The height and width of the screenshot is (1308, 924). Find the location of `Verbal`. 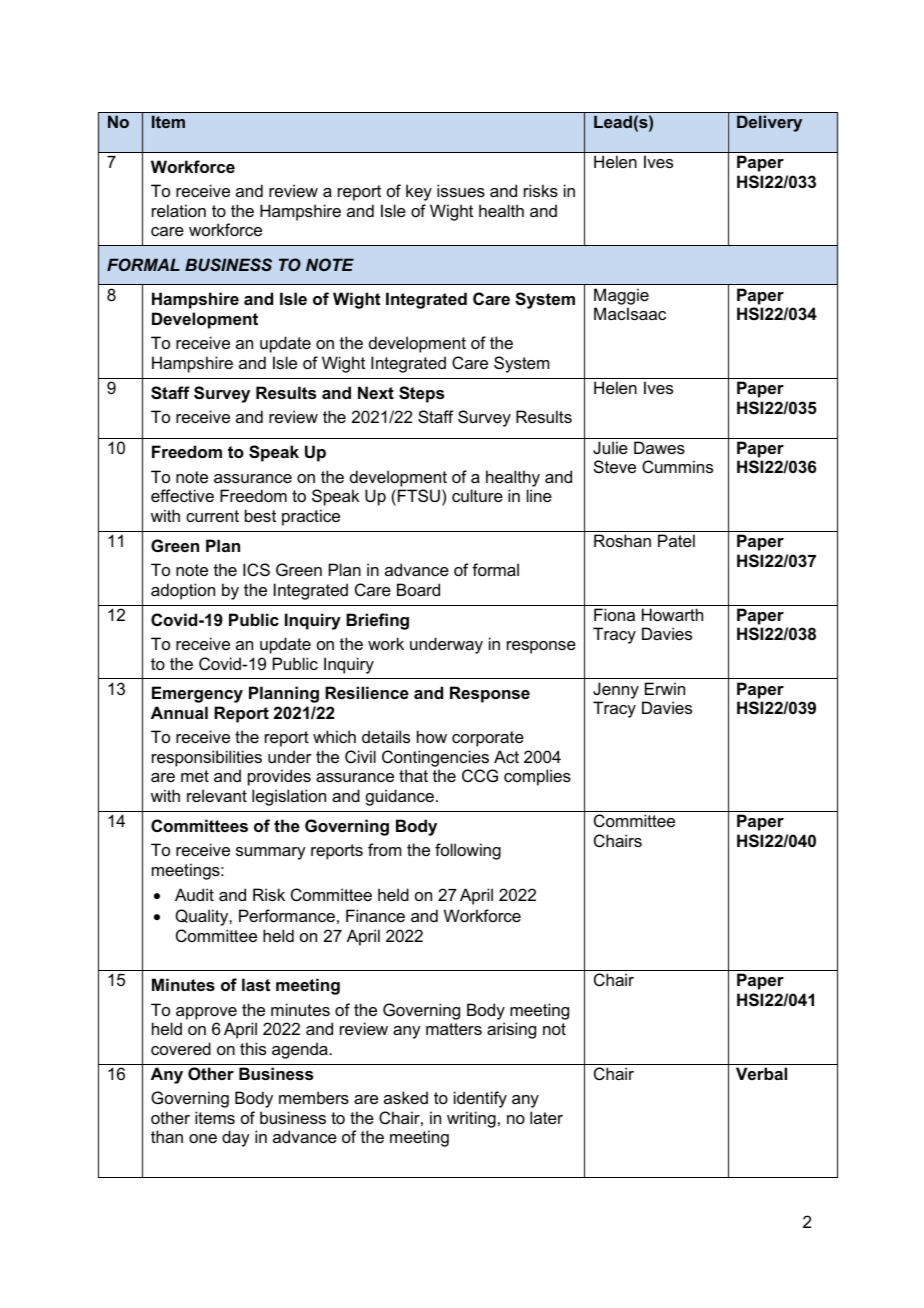

Verbal is located at coordinates (761, 1073).
